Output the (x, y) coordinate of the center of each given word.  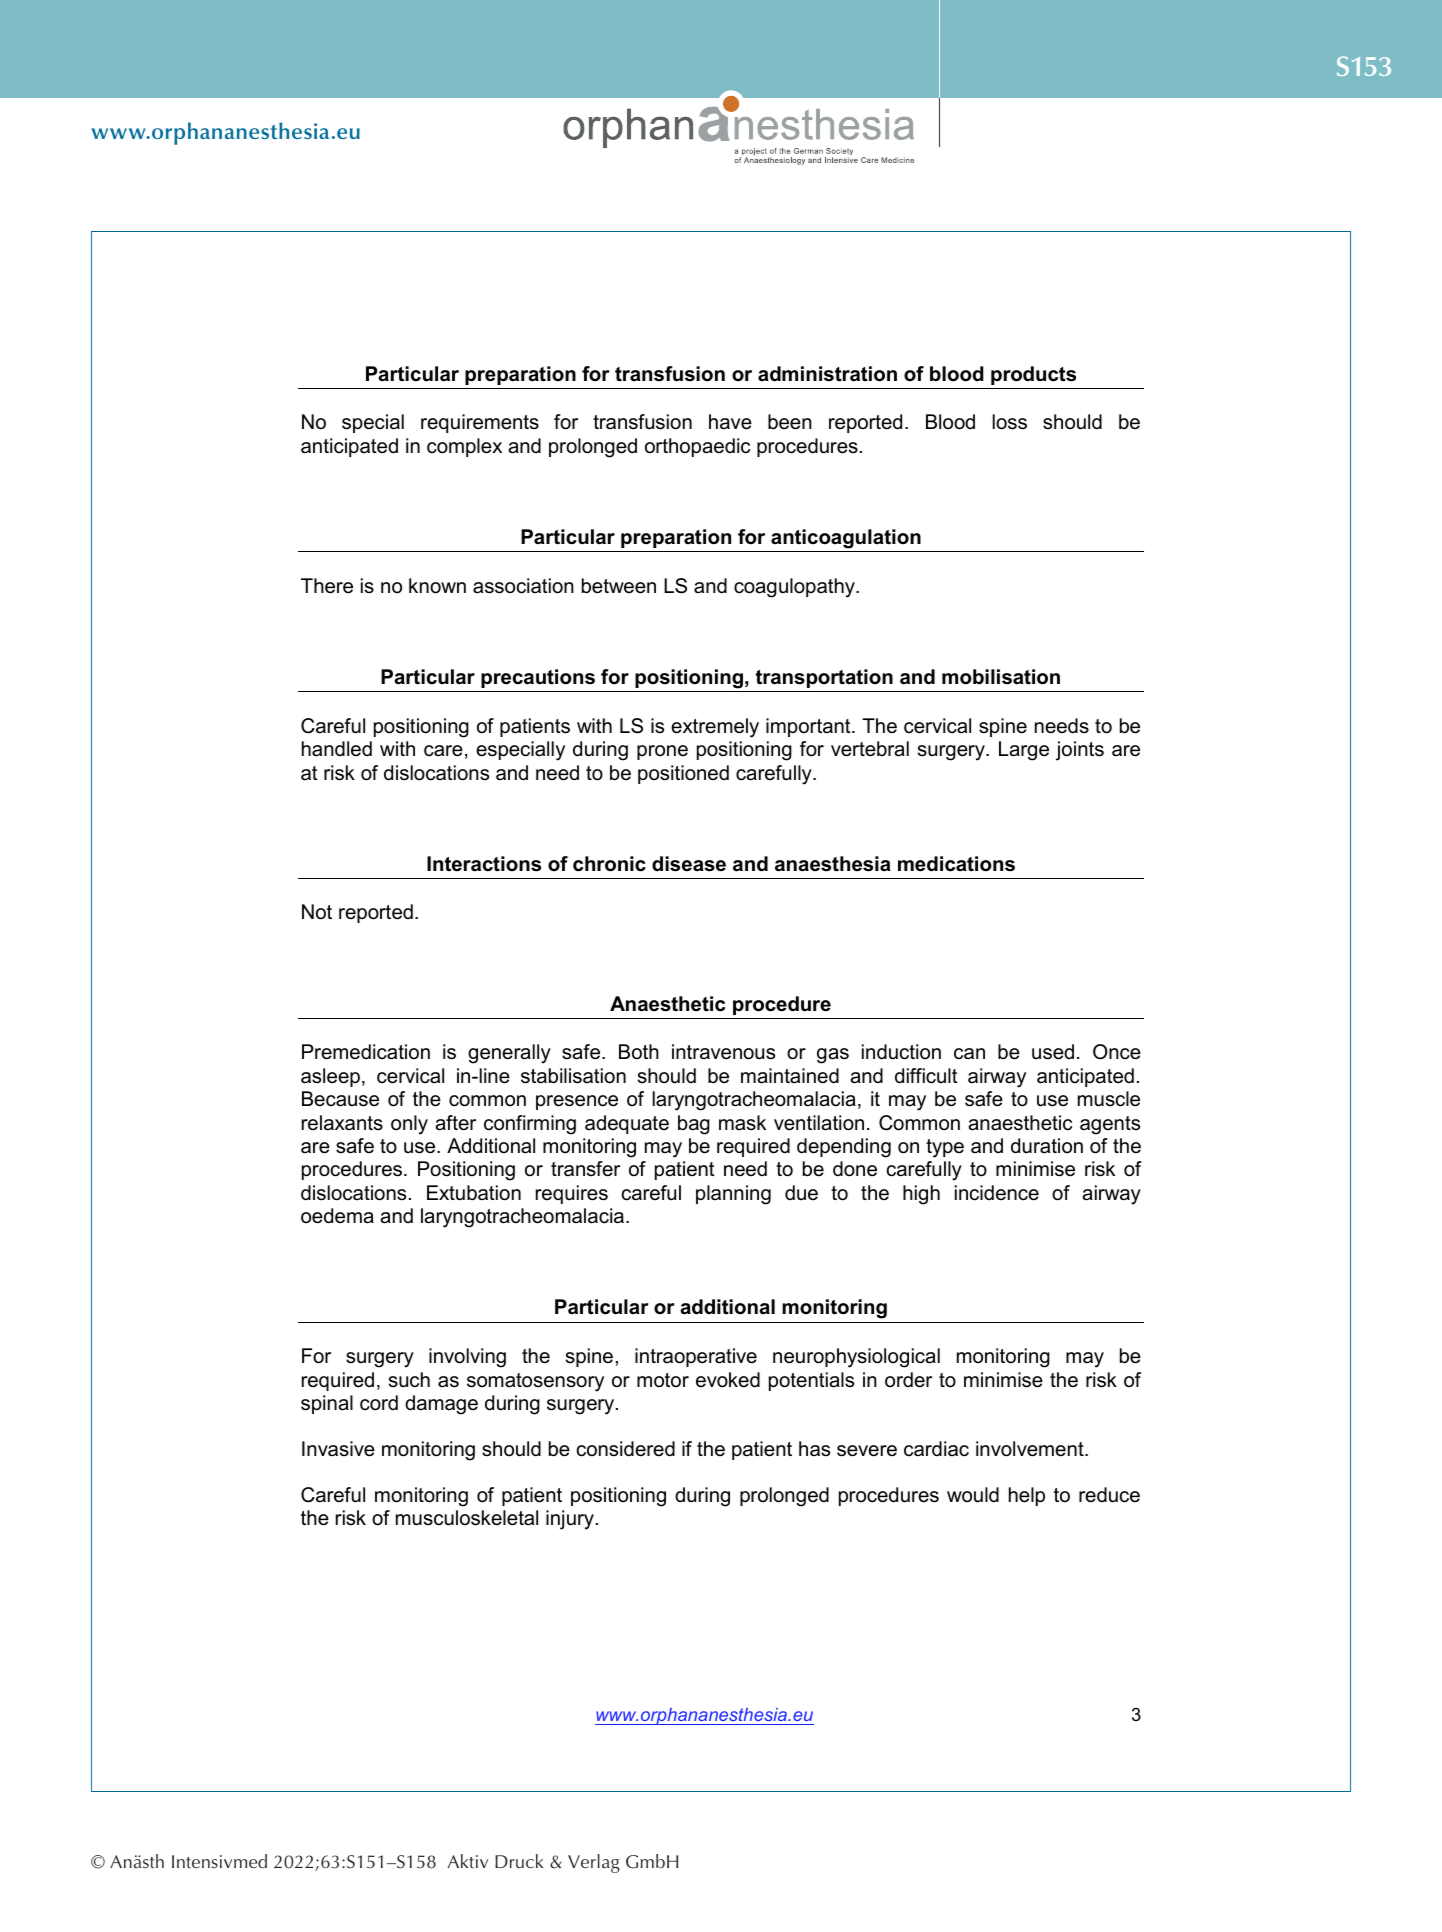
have (730, 422)
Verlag (594, 1863)
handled (337, 749)
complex (464, 447)
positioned (683, 774)
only (409, 1125)
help (1027, 1496)
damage (441, 1405)
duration (1047, 1146)
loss (1010, 422)
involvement (1031, 1449)
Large (1024, 751)
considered (626, 1449)
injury (570, 1520)
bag (694, 1125)
